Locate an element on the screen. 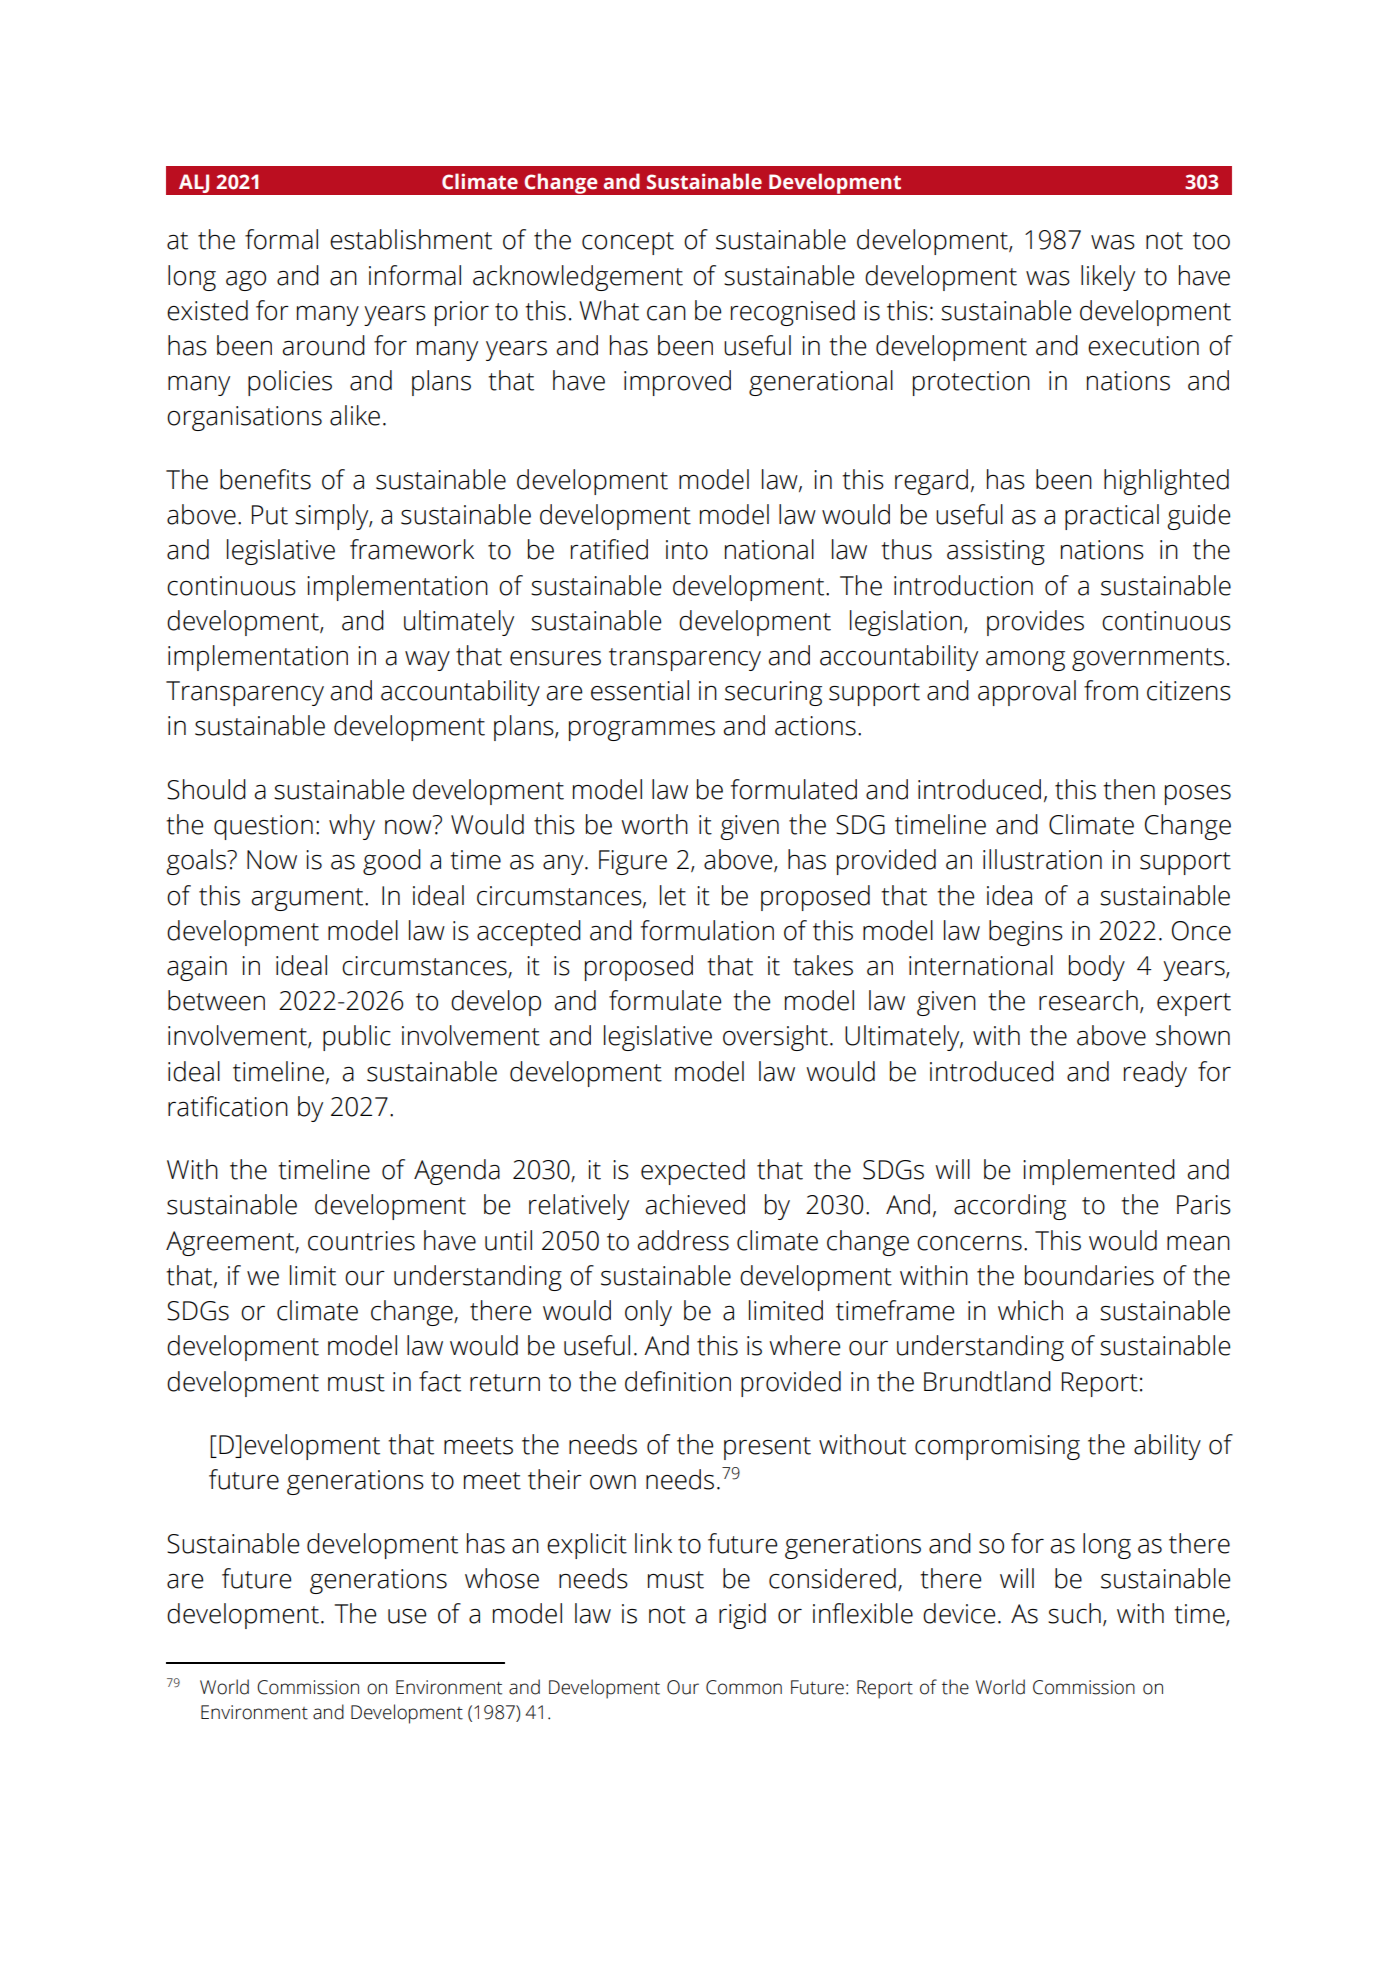 This screenshot has height=1977, width=1397. countries is located at coordinates (361, 1241).
